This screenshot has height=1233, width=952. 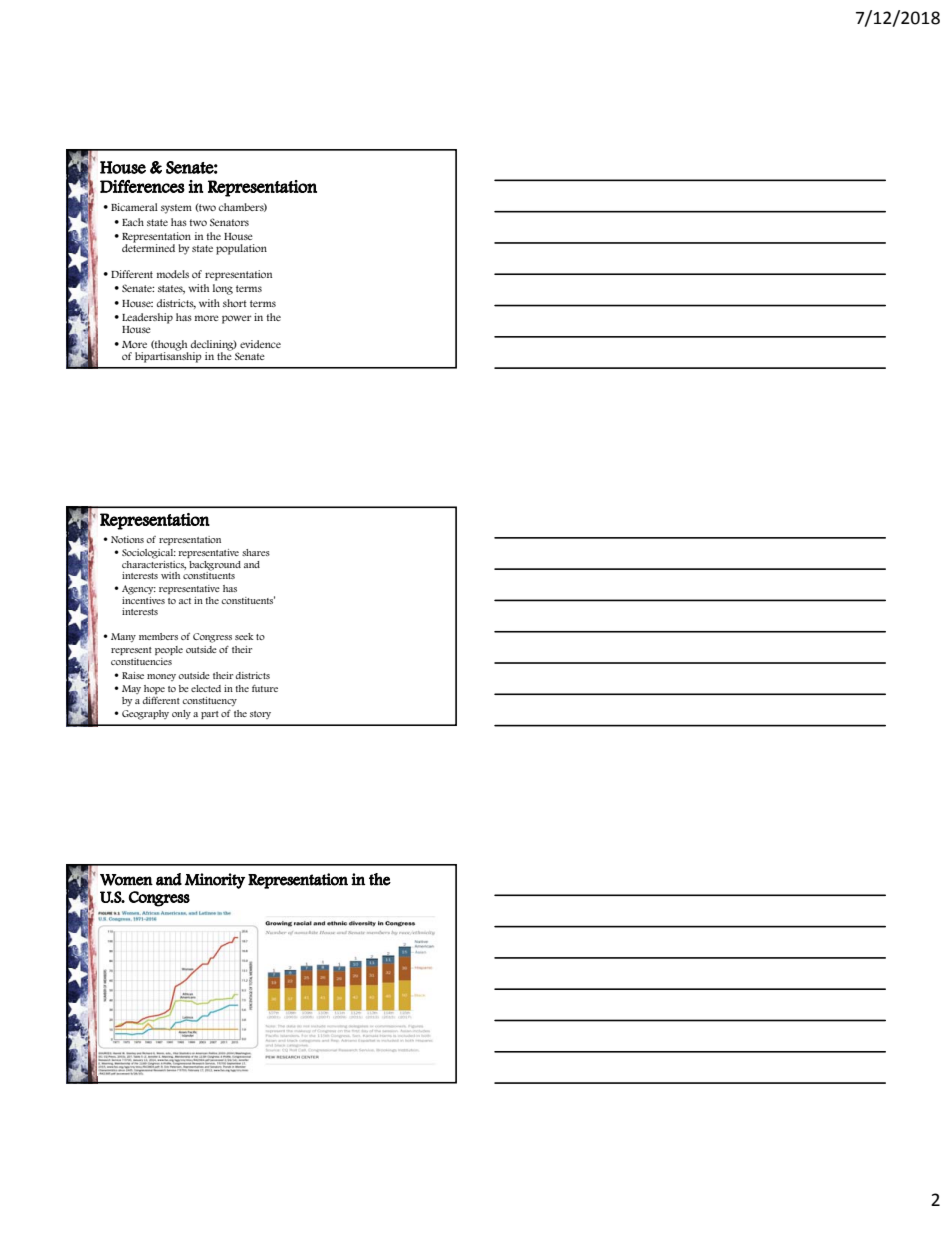 I want to click on Leadership, so click(x=147, y=318).
